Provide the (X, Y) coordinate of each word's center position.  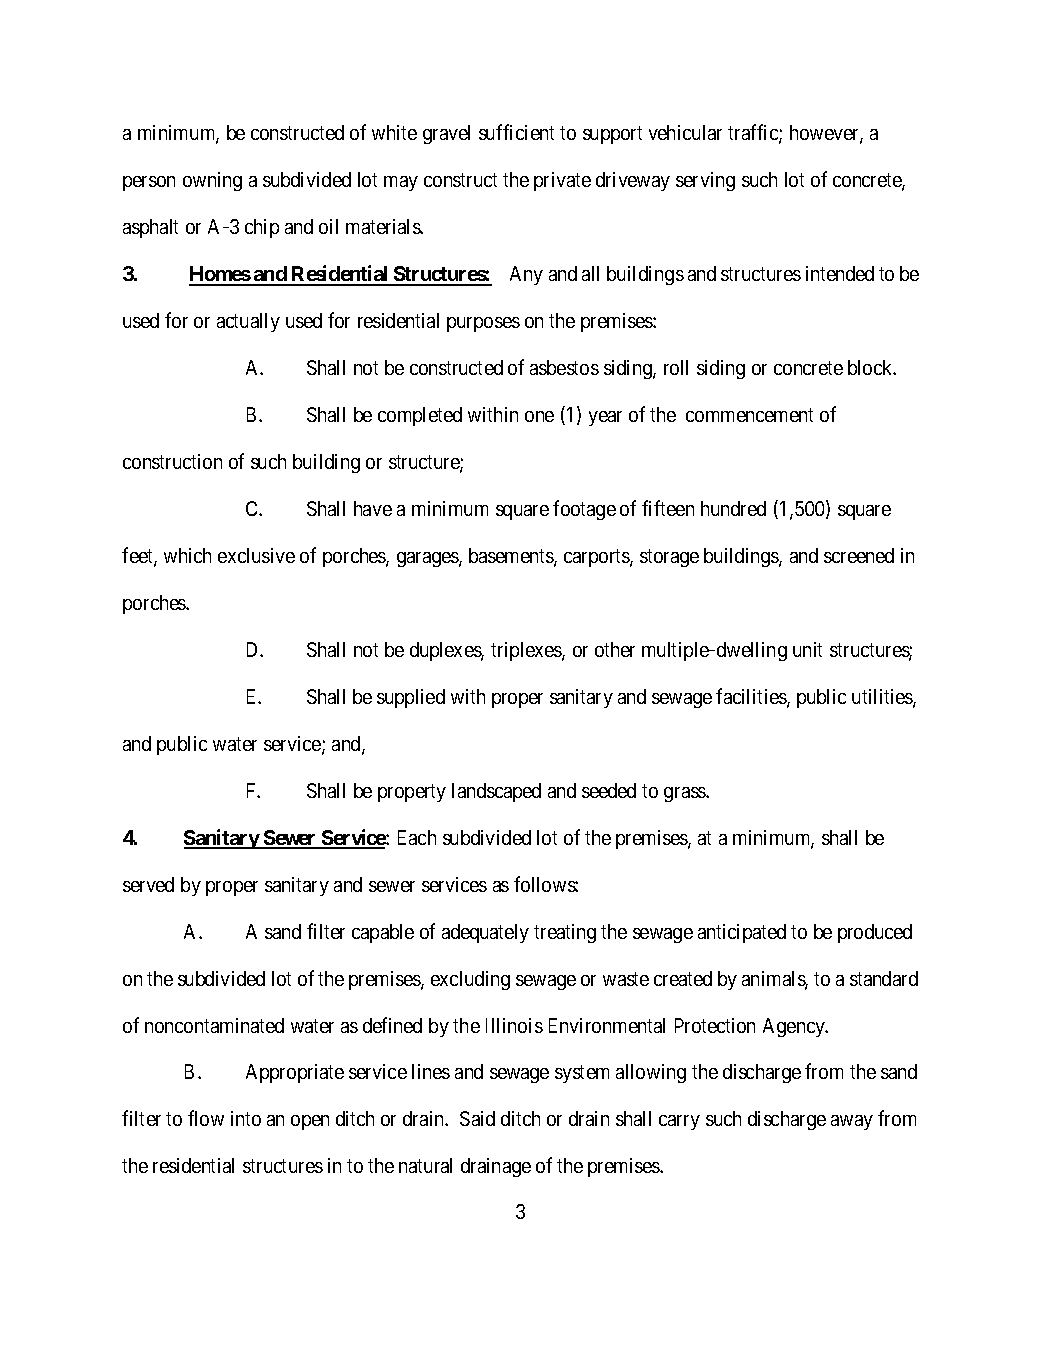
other (615, 649)
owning (212, 181)
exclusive (256, 555)
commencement (749, 415)
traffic (754, 134)
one (539, 416)
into (246, 1118)
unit (807, 649)
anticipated (742, 933)
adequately (485, 933)
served (148, 884)
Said (477, 1118)
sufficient (516, 132)
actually (248, 322)
